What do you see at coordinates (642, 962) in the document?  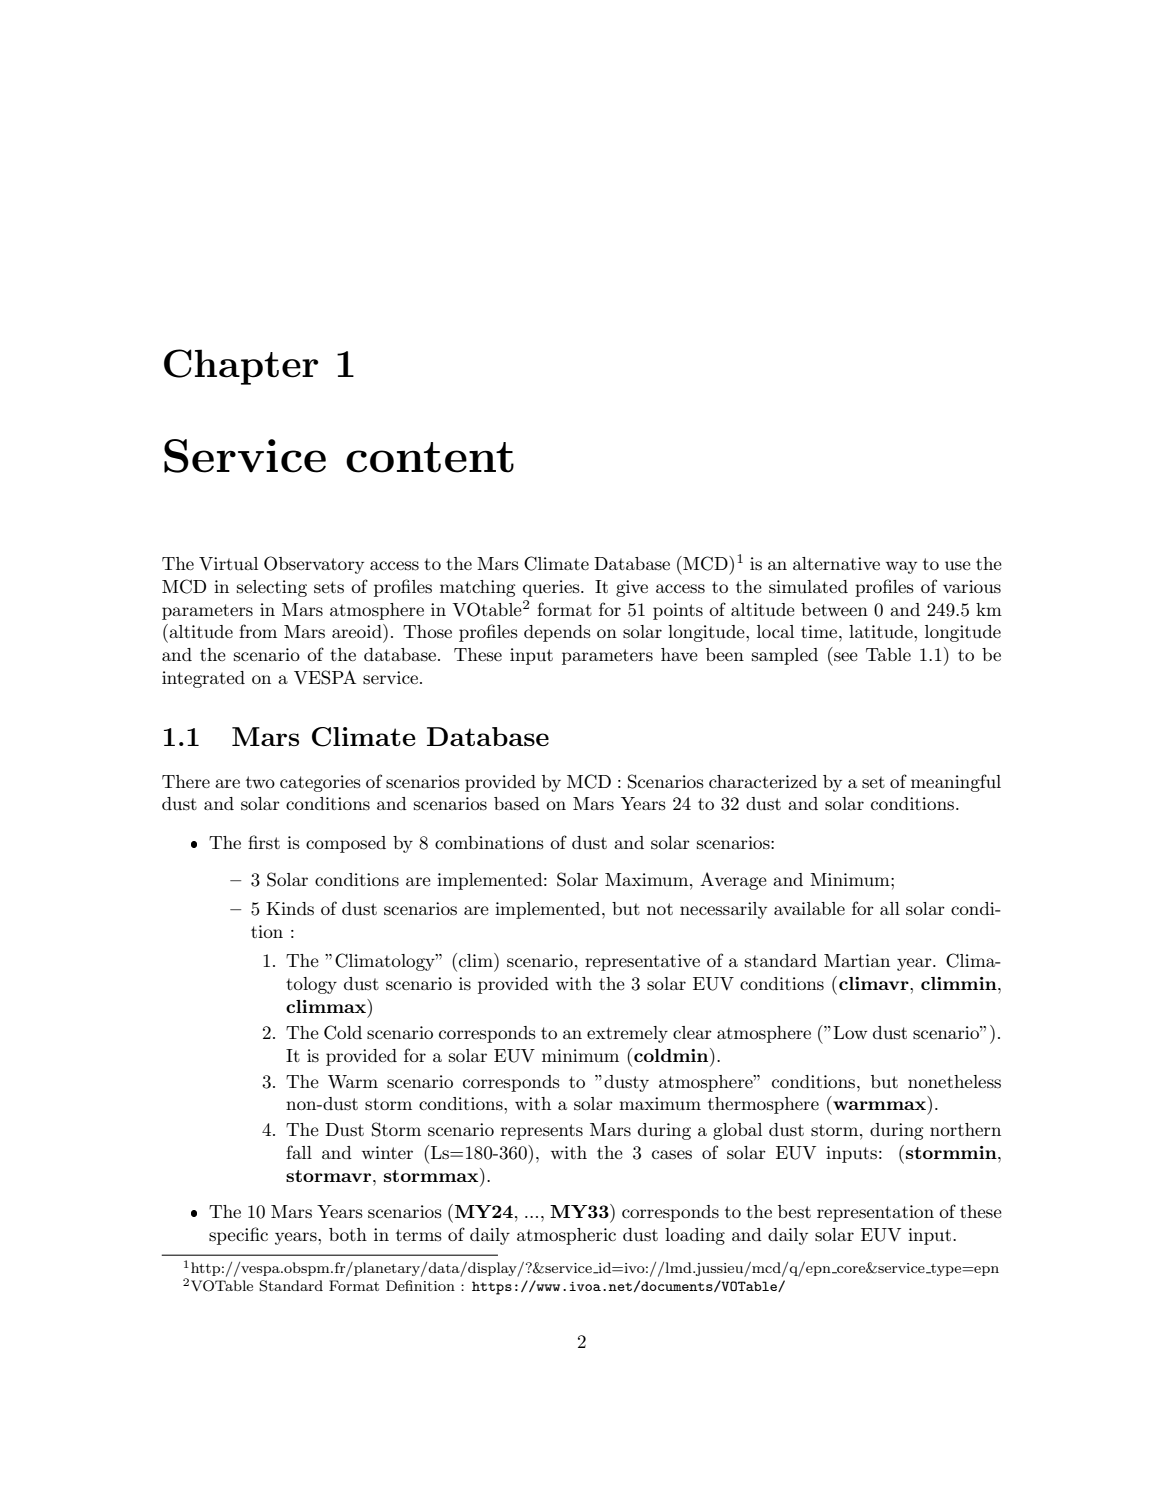 I see `representative` at bounding box center [642, 962].
